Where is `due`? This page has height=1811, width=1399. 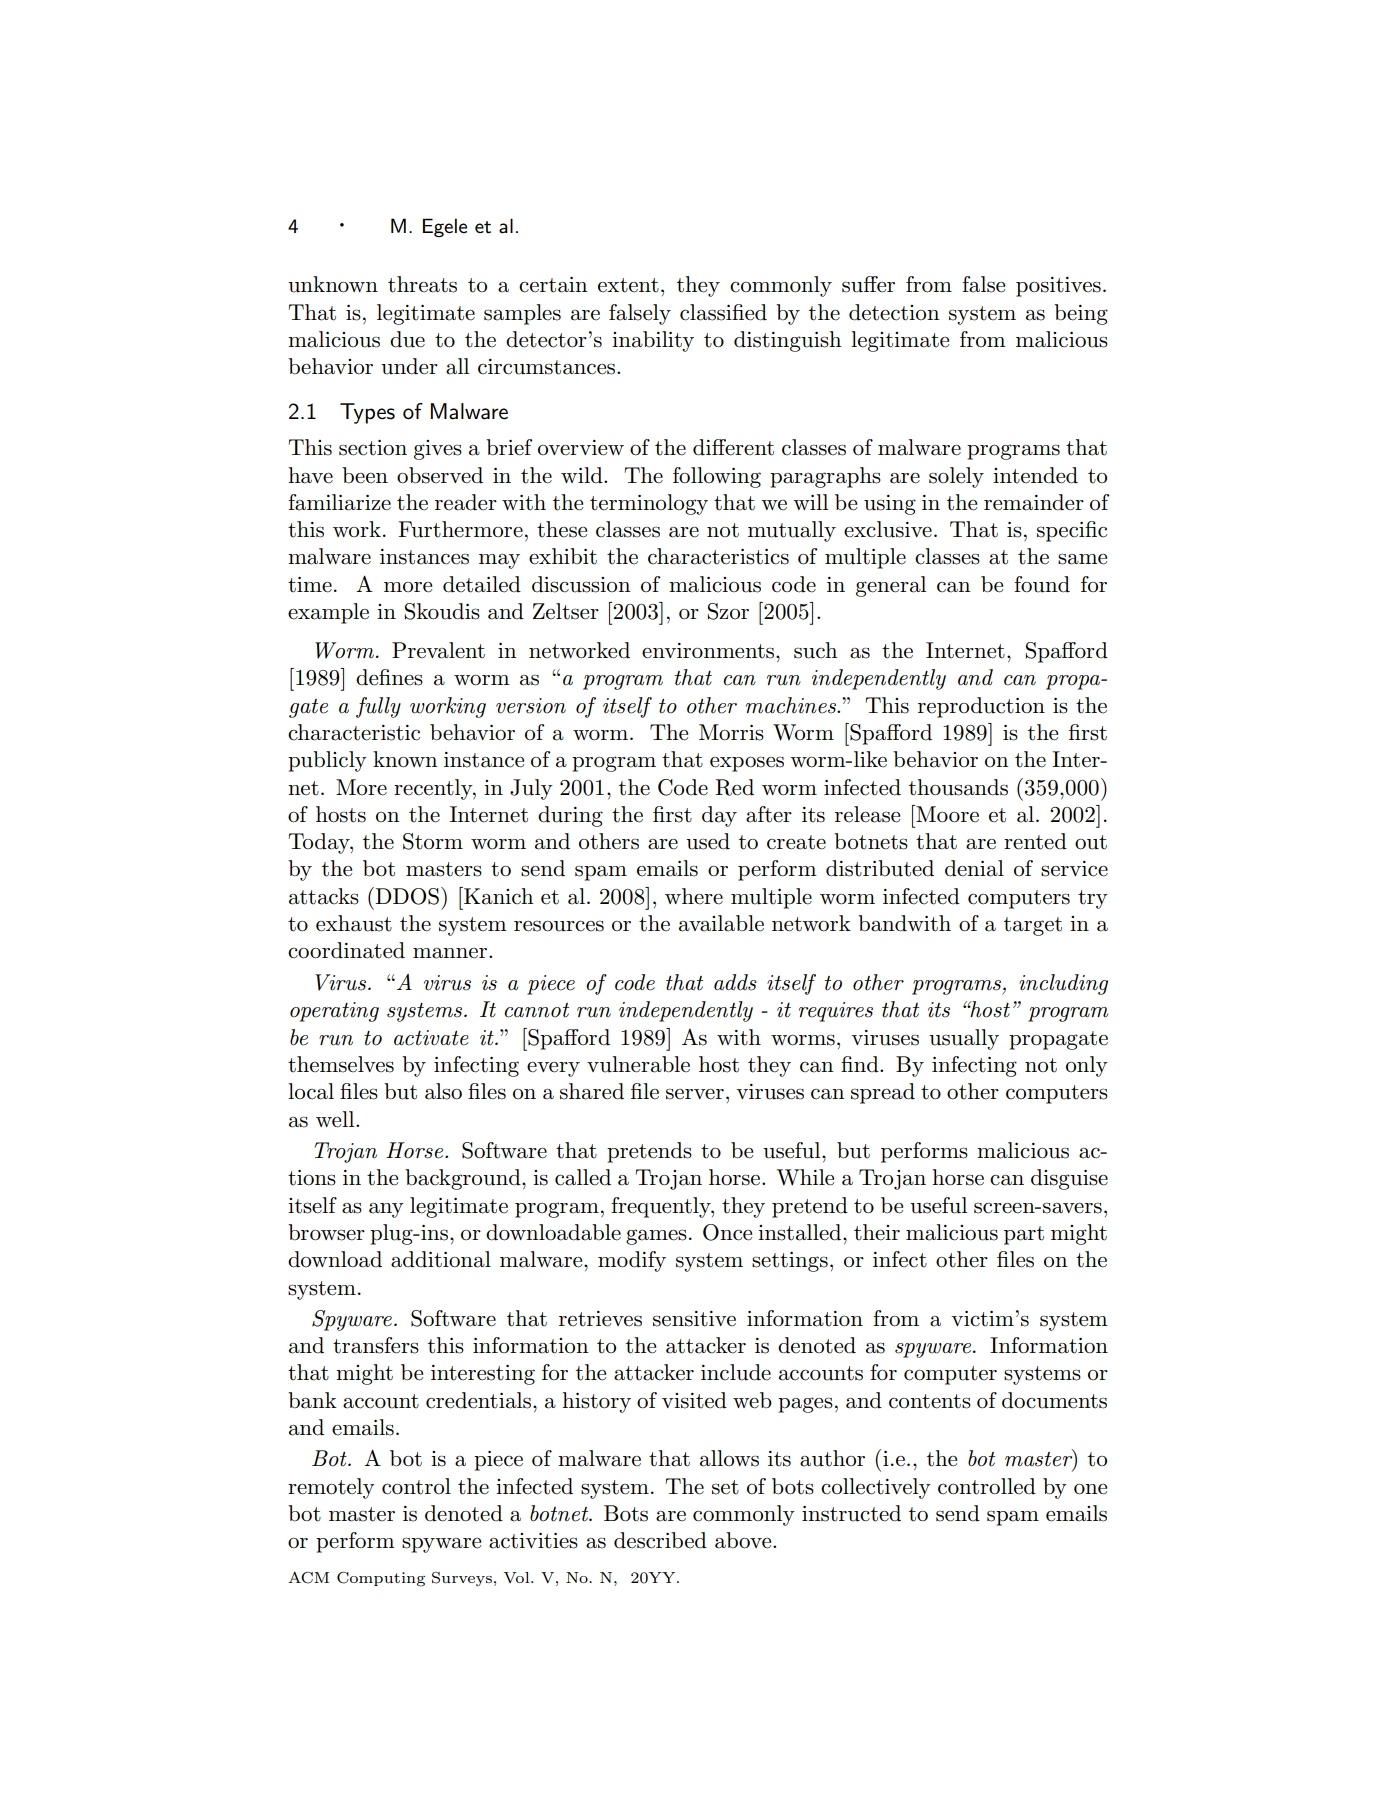
due is located at coordinates (407, 339).
